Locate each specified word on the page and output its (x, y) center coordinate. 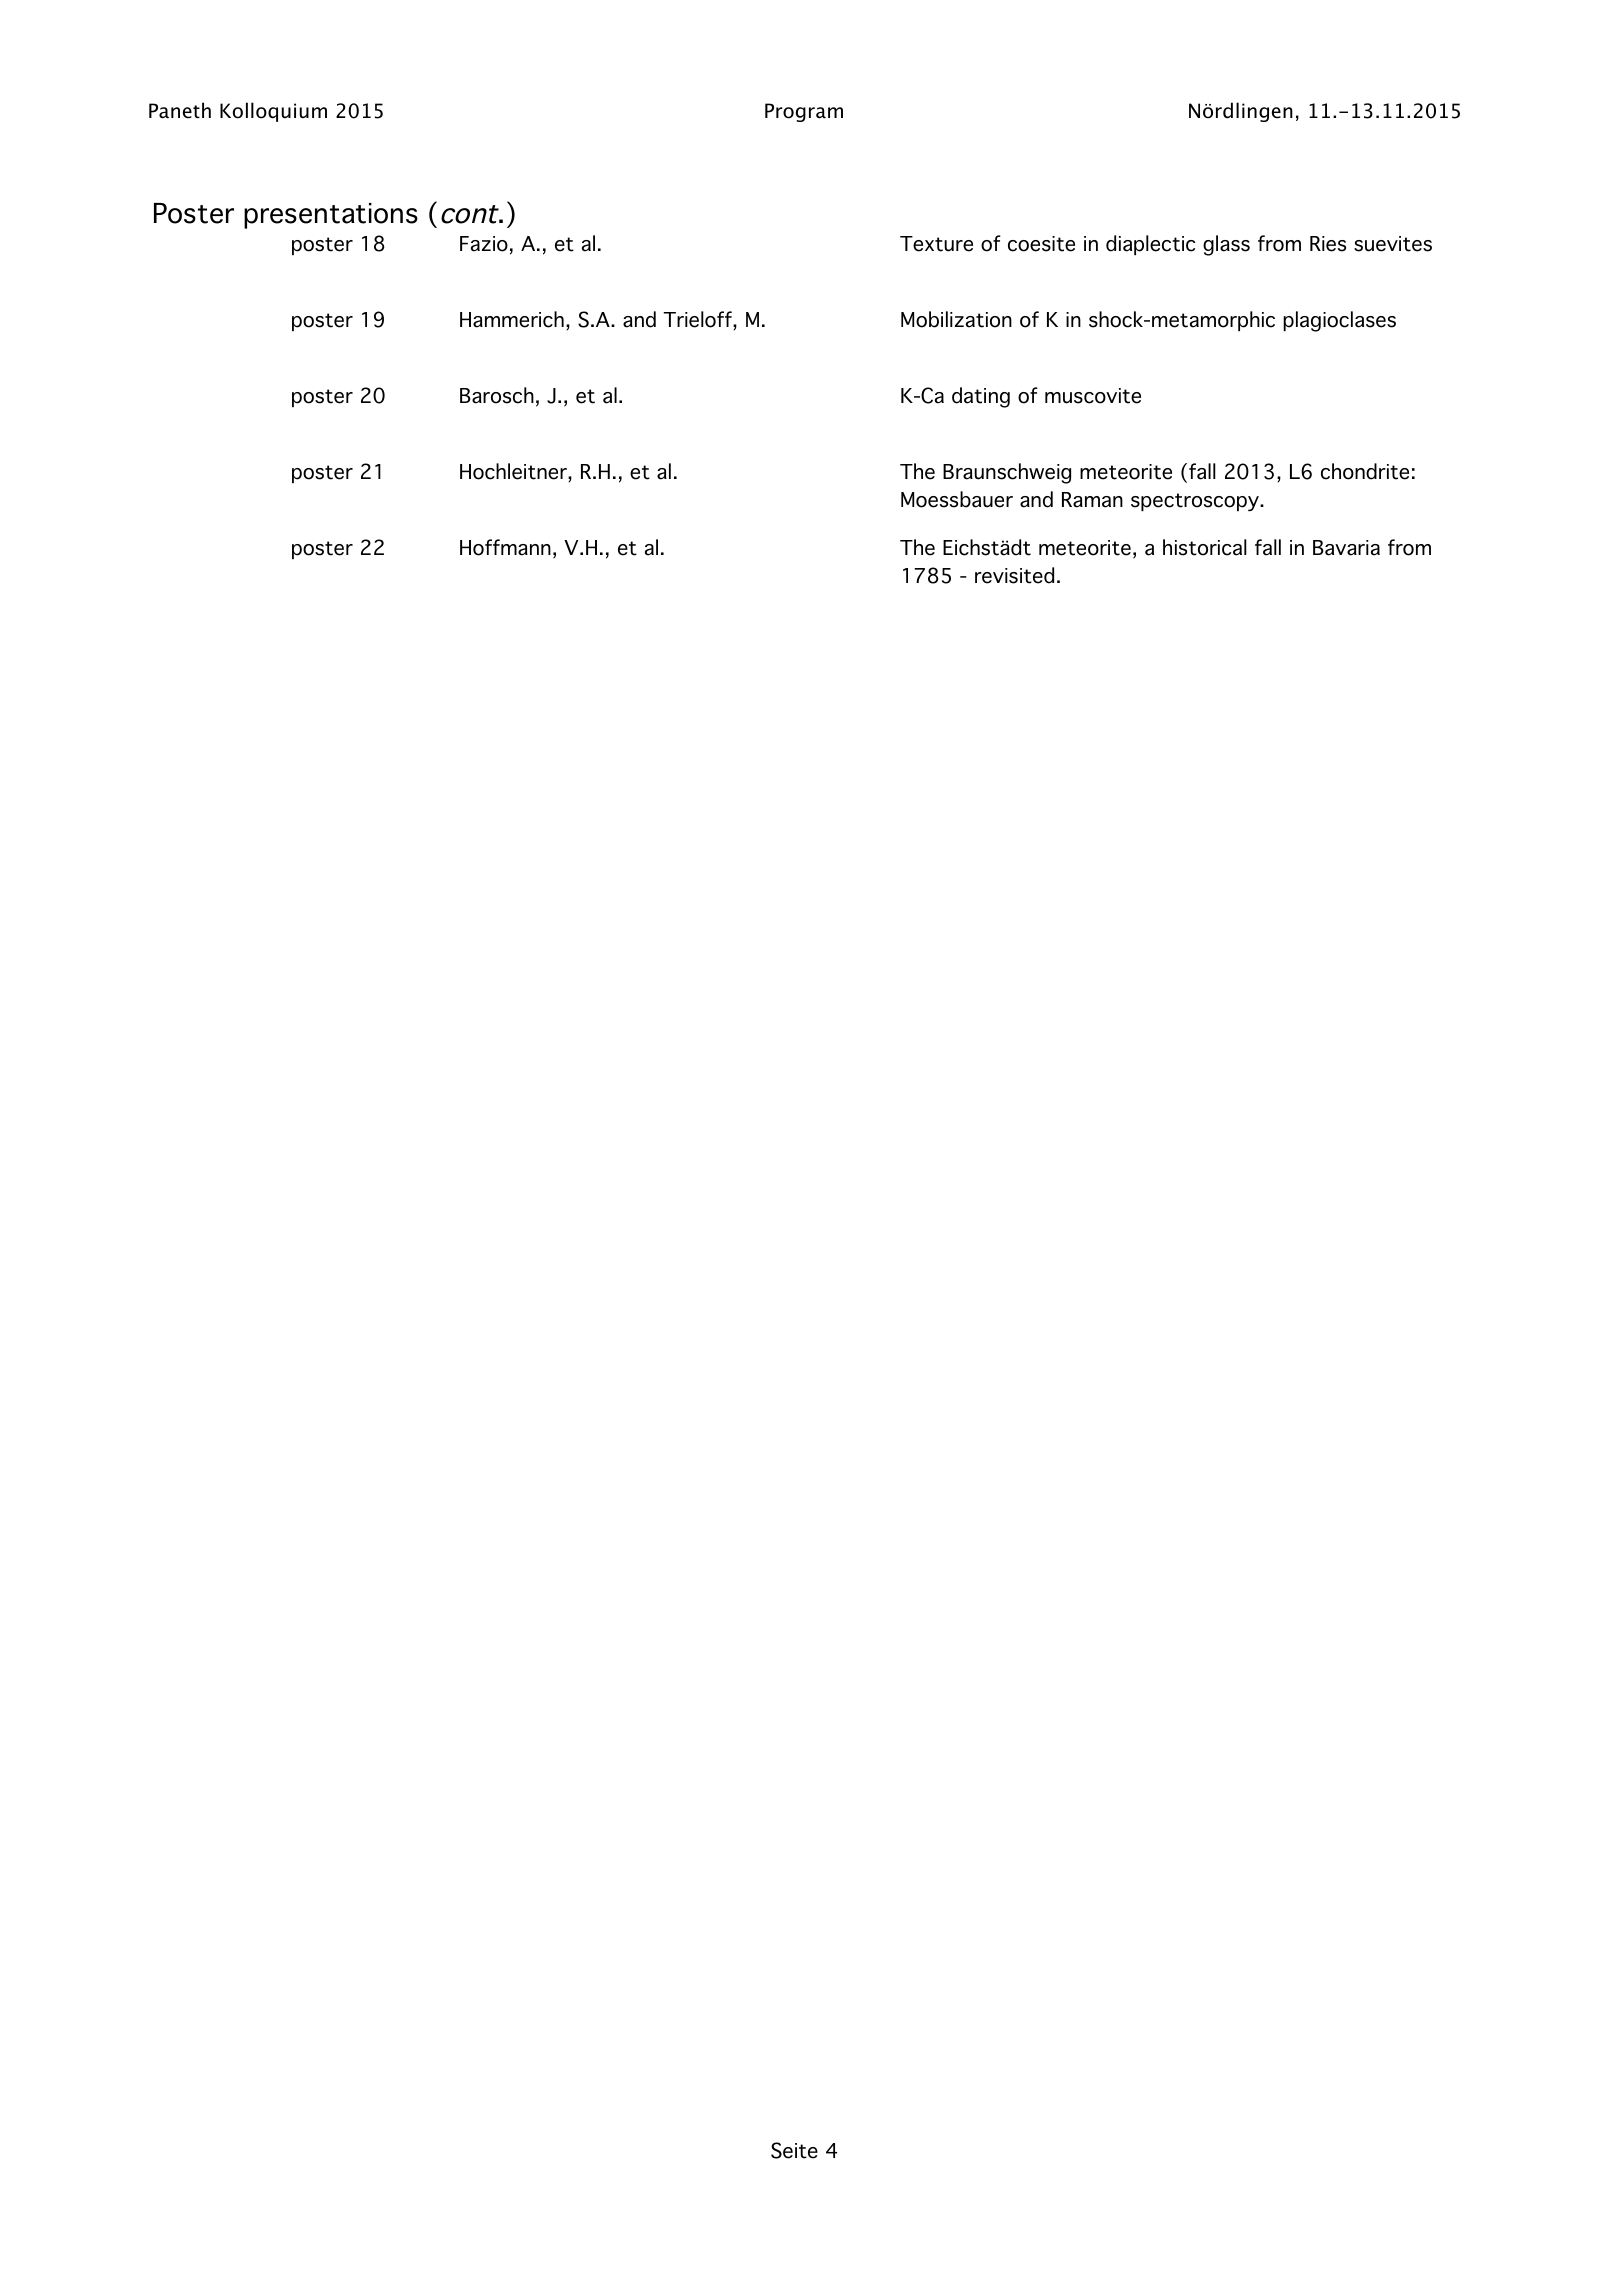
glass (1226, 245)
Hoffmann (505, 547)
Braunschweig (1007, 473)
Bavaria (1346, 548)
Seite (794, 2150)
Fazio (484, 244)
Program (804, 112)
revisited (1014, 575)
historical (1205, 547)
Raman (1092, 500)
